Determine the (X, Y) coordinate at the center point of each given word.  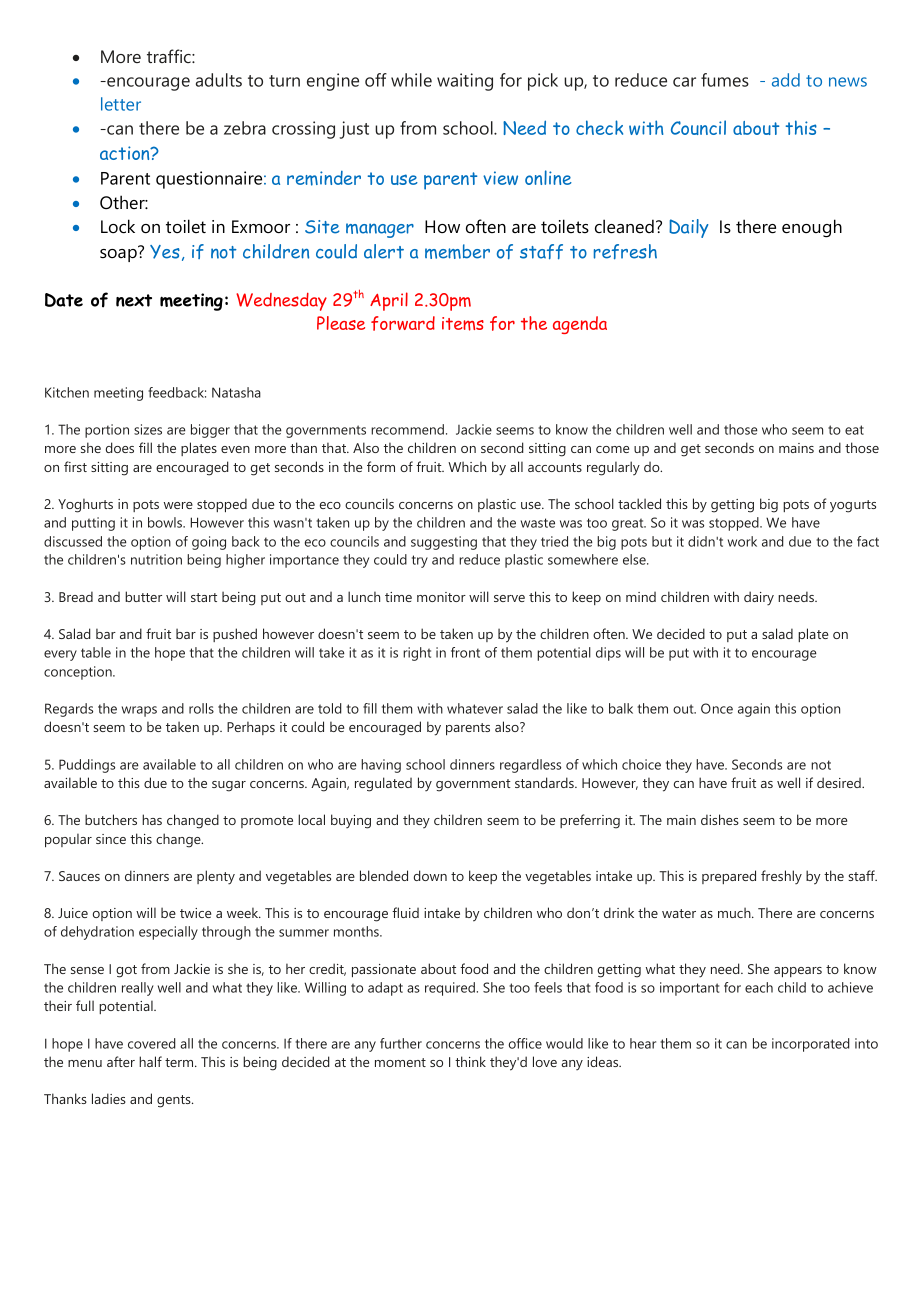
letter (121, 104)
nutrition (156, 559)
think (470, 1061)
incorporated (811, 1045)
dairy (759, 598)
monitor (441, 597)
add (786, 80)
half (150, 1061)
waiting (465, 82)
